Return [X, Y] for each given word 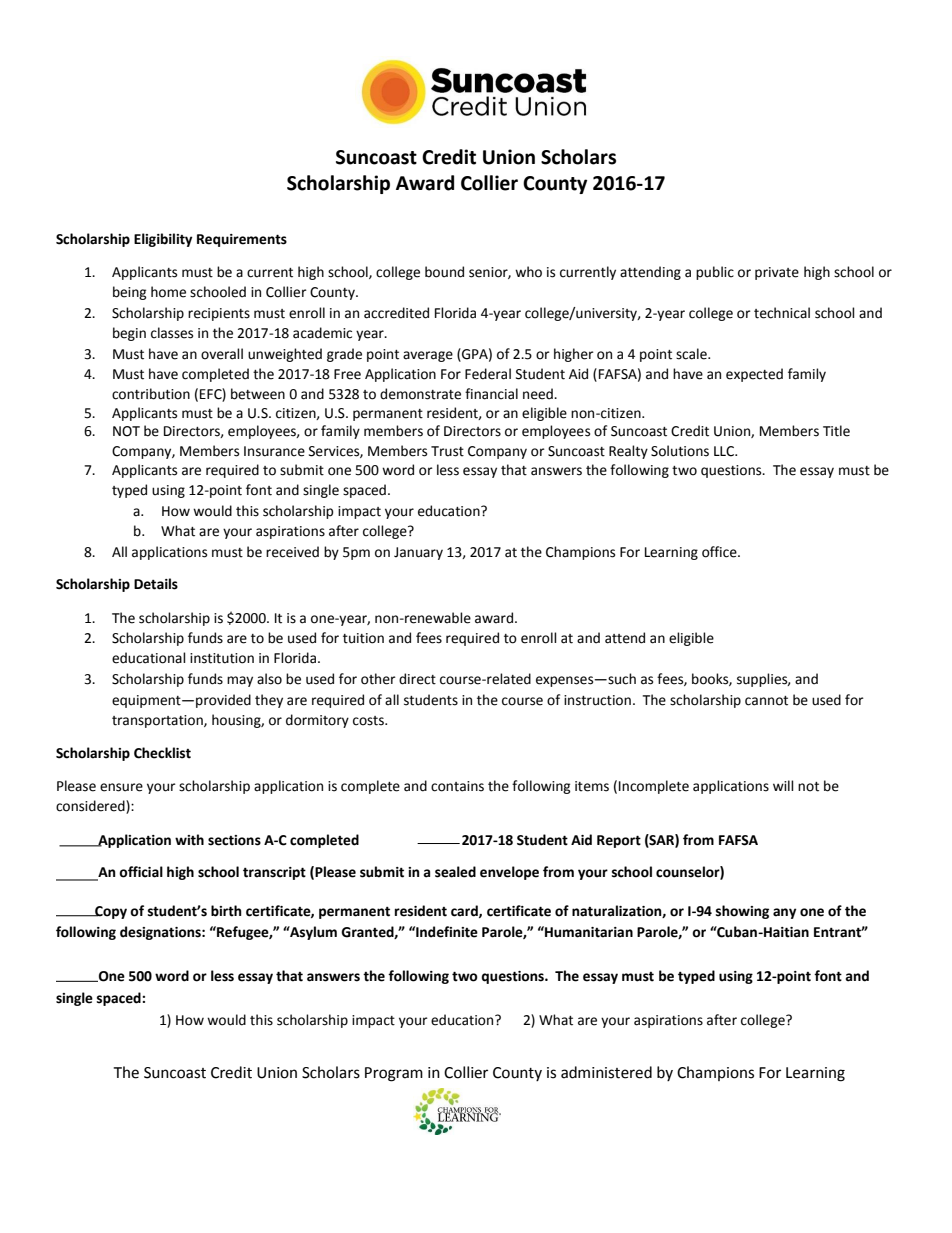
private [777, 273]
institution [222, 658]
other [378, 679]
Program [394, 1074]
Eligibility [163, 240]
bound [444, 272]
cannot [766, 701]
